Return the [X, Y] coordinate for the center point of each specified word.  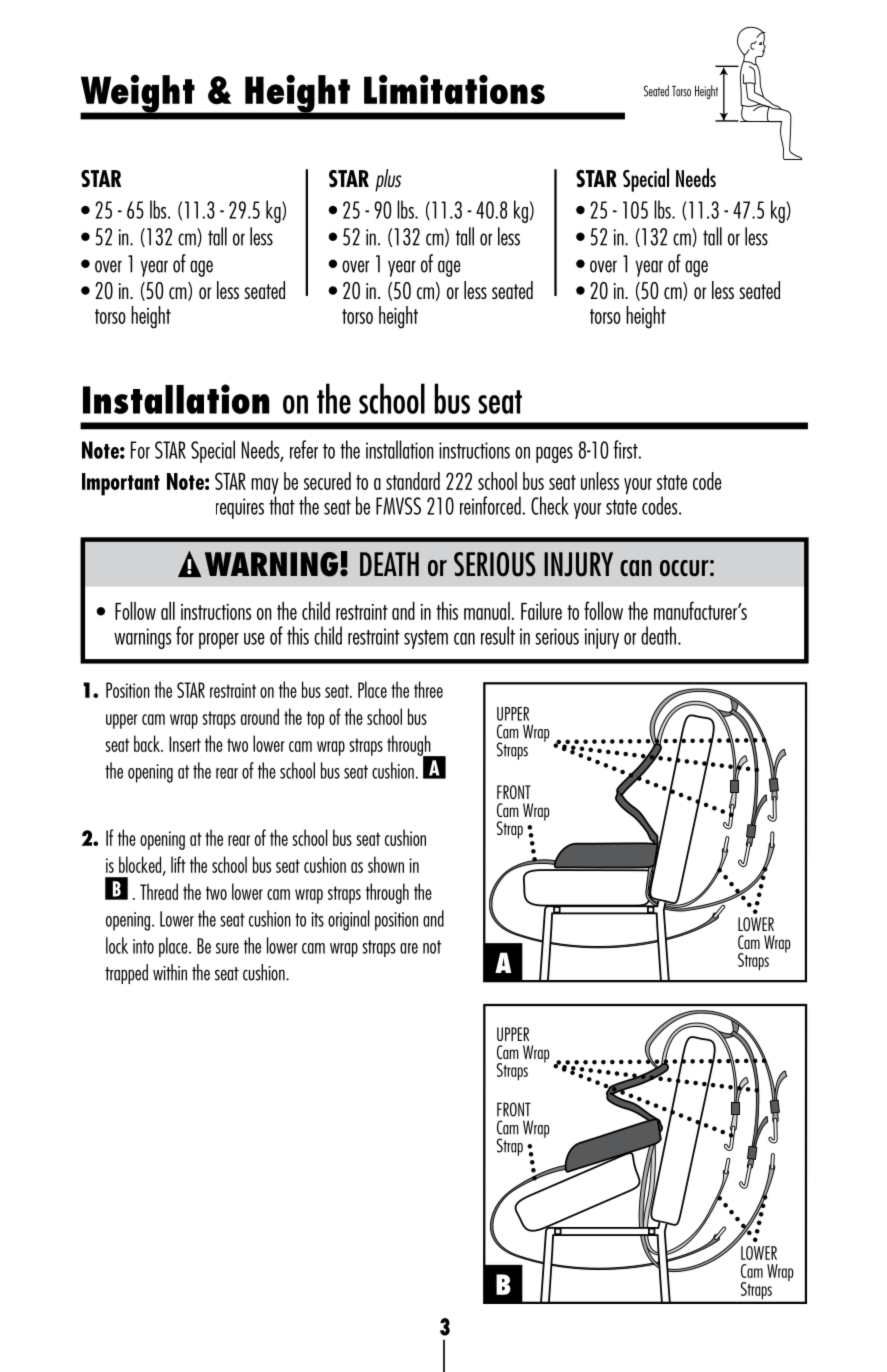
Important [121, 484]
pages [554, 455]
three [428, 689]
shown [386, 864]
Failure [541, 611]
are [409, 948]
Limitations [454, 89]
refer [304, 449]
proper [219, 641]
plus [388, 180]
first [626, 449]
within [170, 972]
